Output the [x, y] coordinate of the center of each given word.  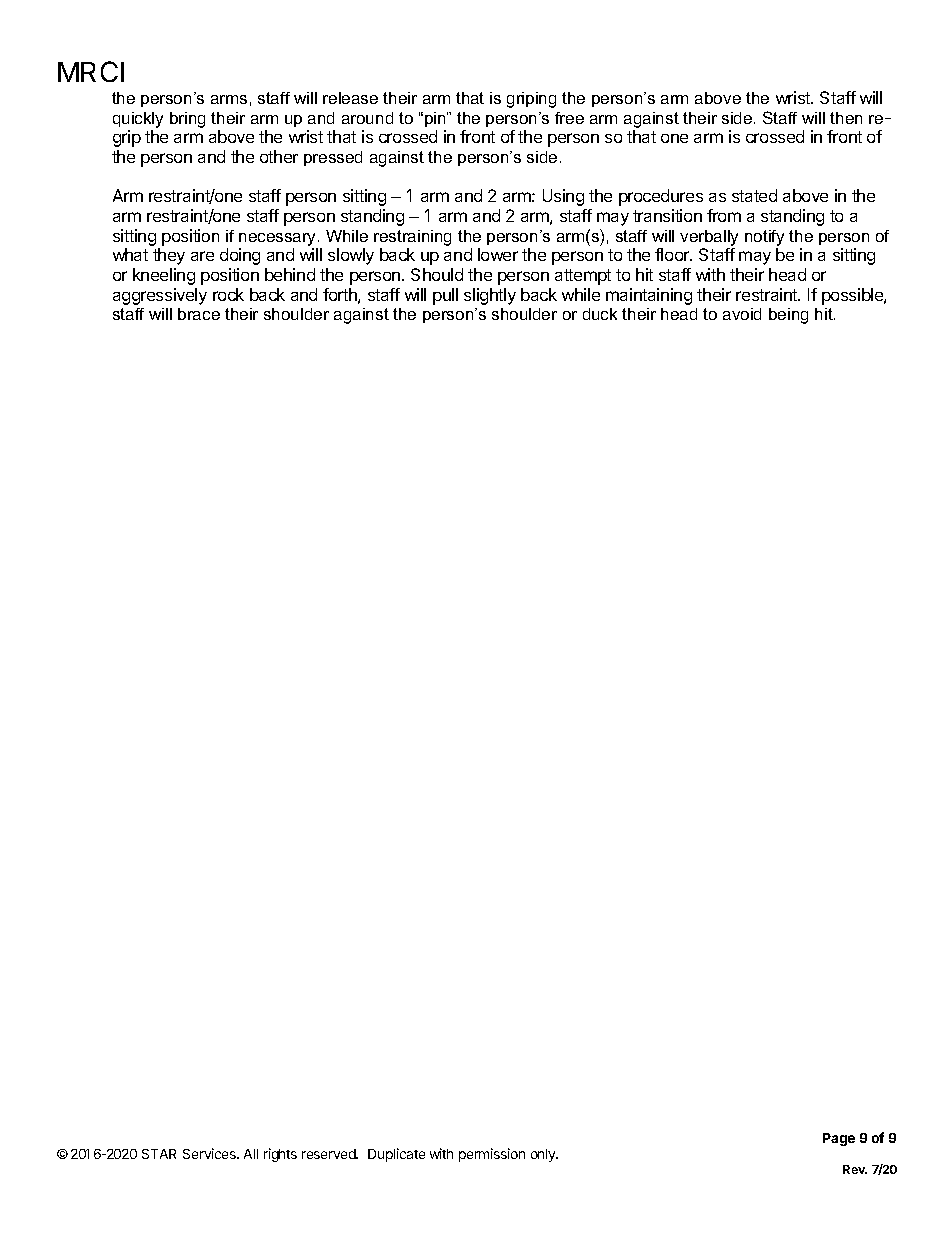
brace [199, 314]
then [846, 118]
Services [210, 1153]
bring [187, 120]
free [569, 118]
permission [492, 1155]
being [788, 316]
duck [600, 314]
